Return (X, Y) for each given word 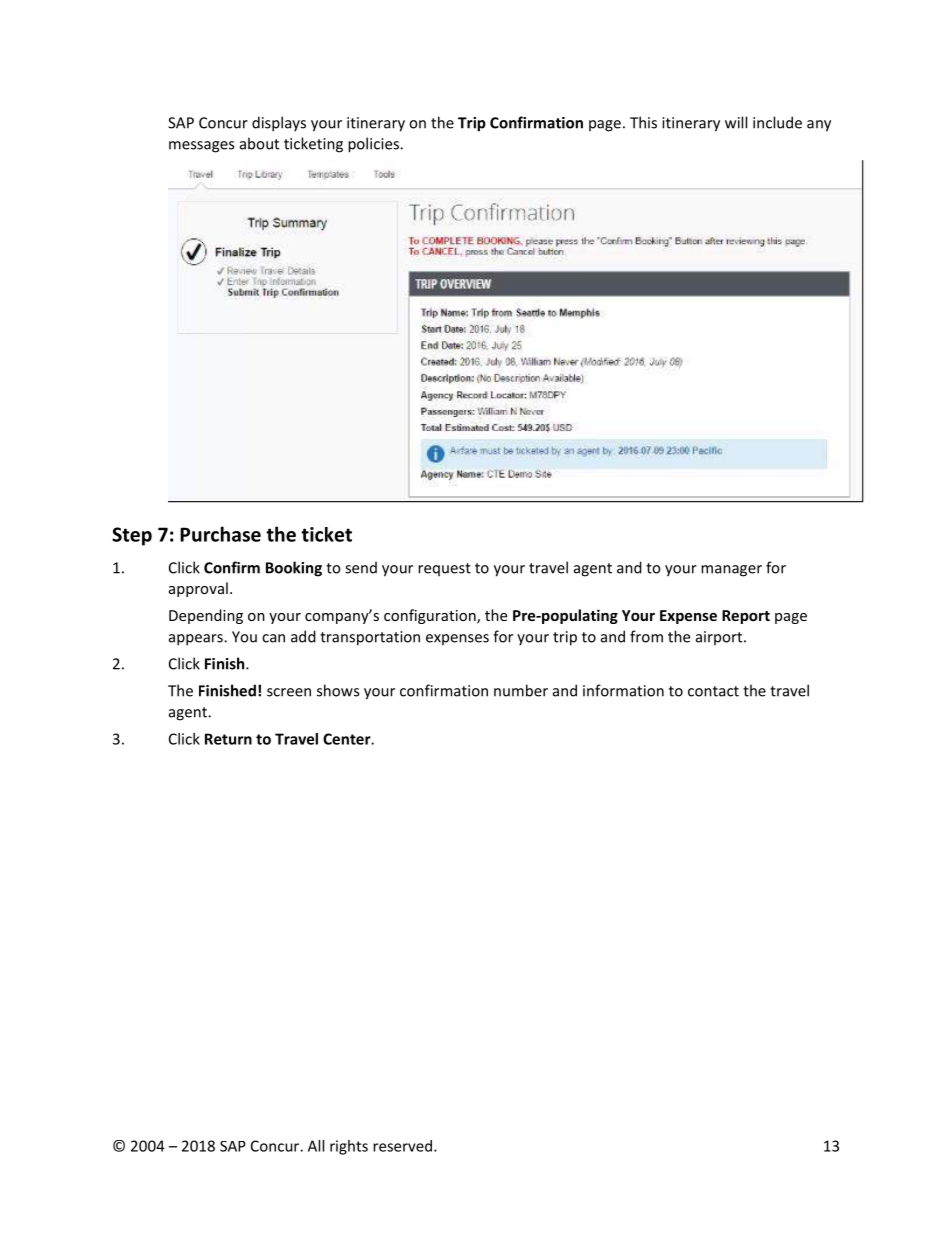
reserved (402, 1146)
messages (201, 147)
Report (746, 617)
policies (374, 145)
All (316, 1146)
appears (197, 640)
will (736, 122)
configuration (431, 616)
